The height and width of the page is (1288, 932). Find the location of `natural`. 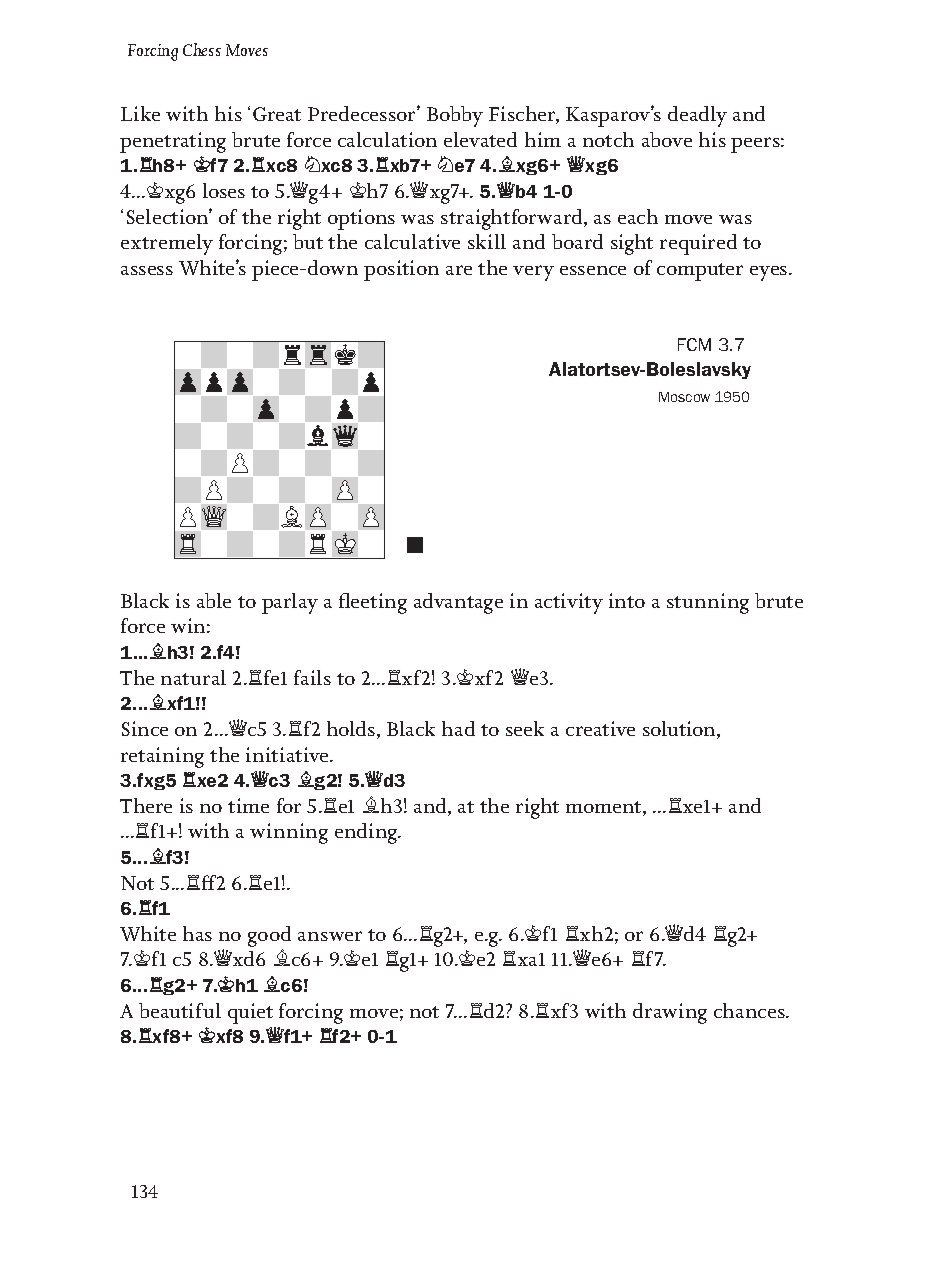

natural is located at coordinates (193, 677).
